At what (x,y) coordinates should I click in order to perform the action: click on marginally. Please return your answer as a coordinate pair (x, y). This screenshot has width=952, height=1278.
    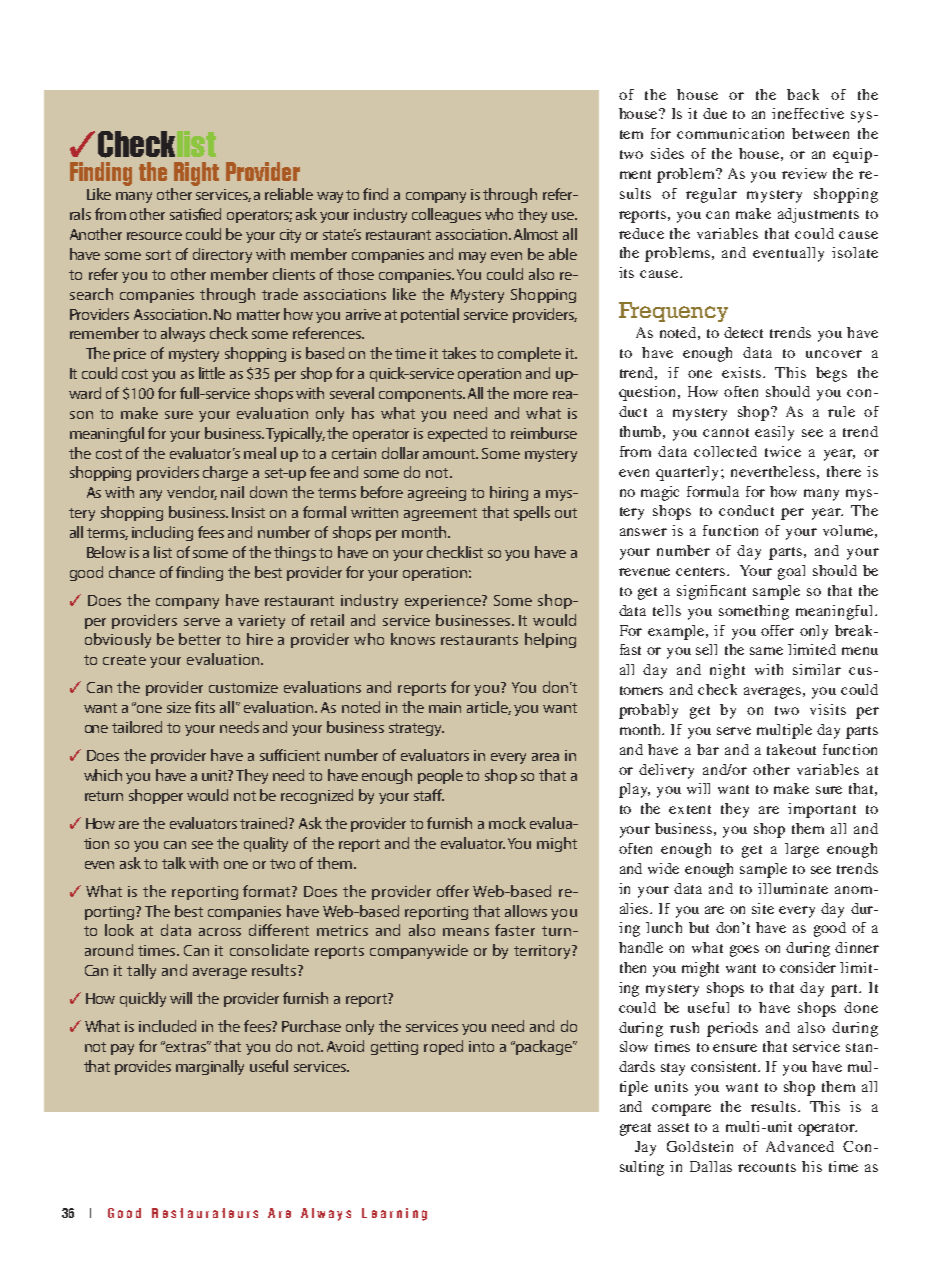
    Looking at the image, I should click on (210, 1067).
